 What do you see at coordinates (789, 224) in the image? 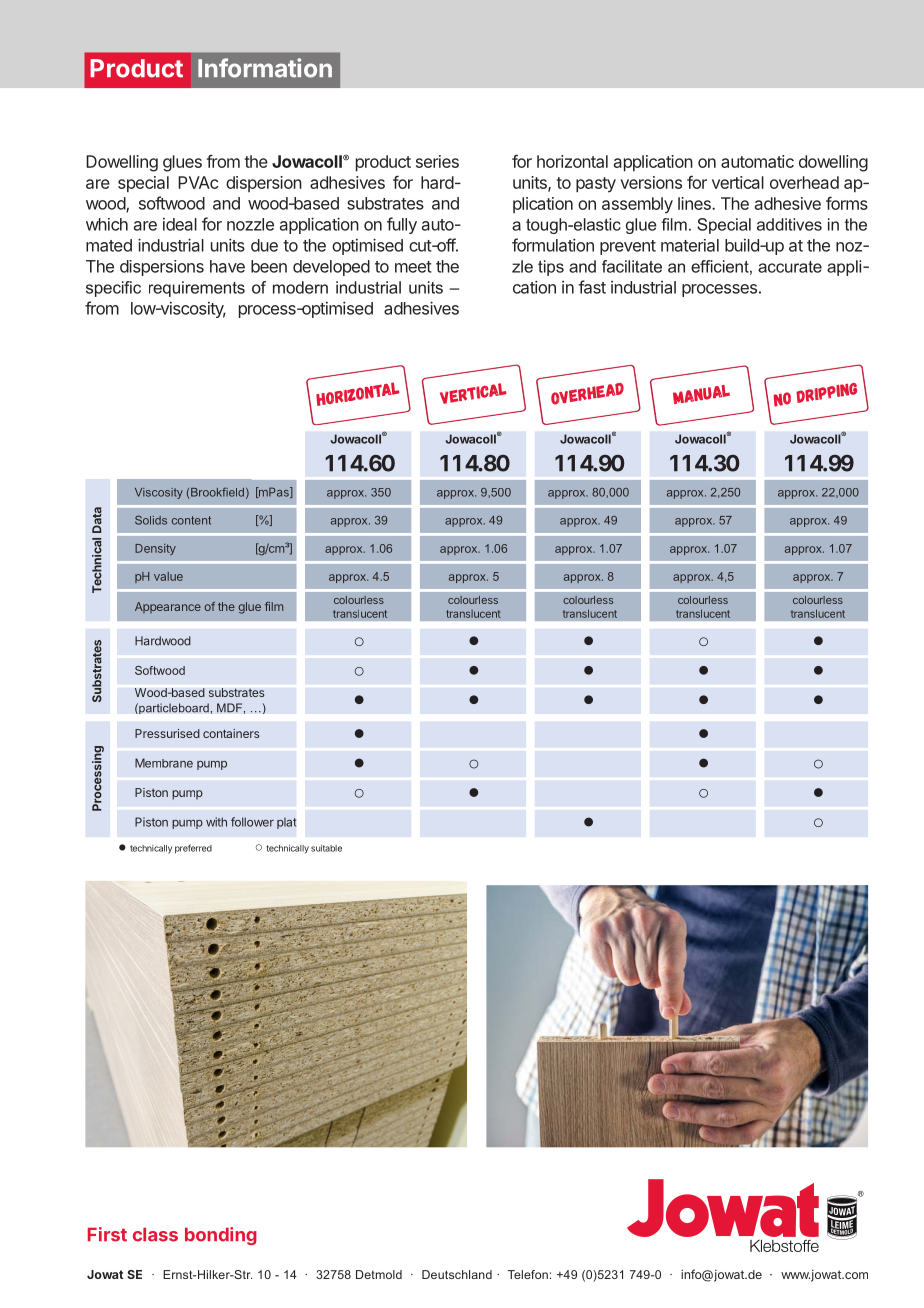
I see `additives` at bounding box center [789, 224].
